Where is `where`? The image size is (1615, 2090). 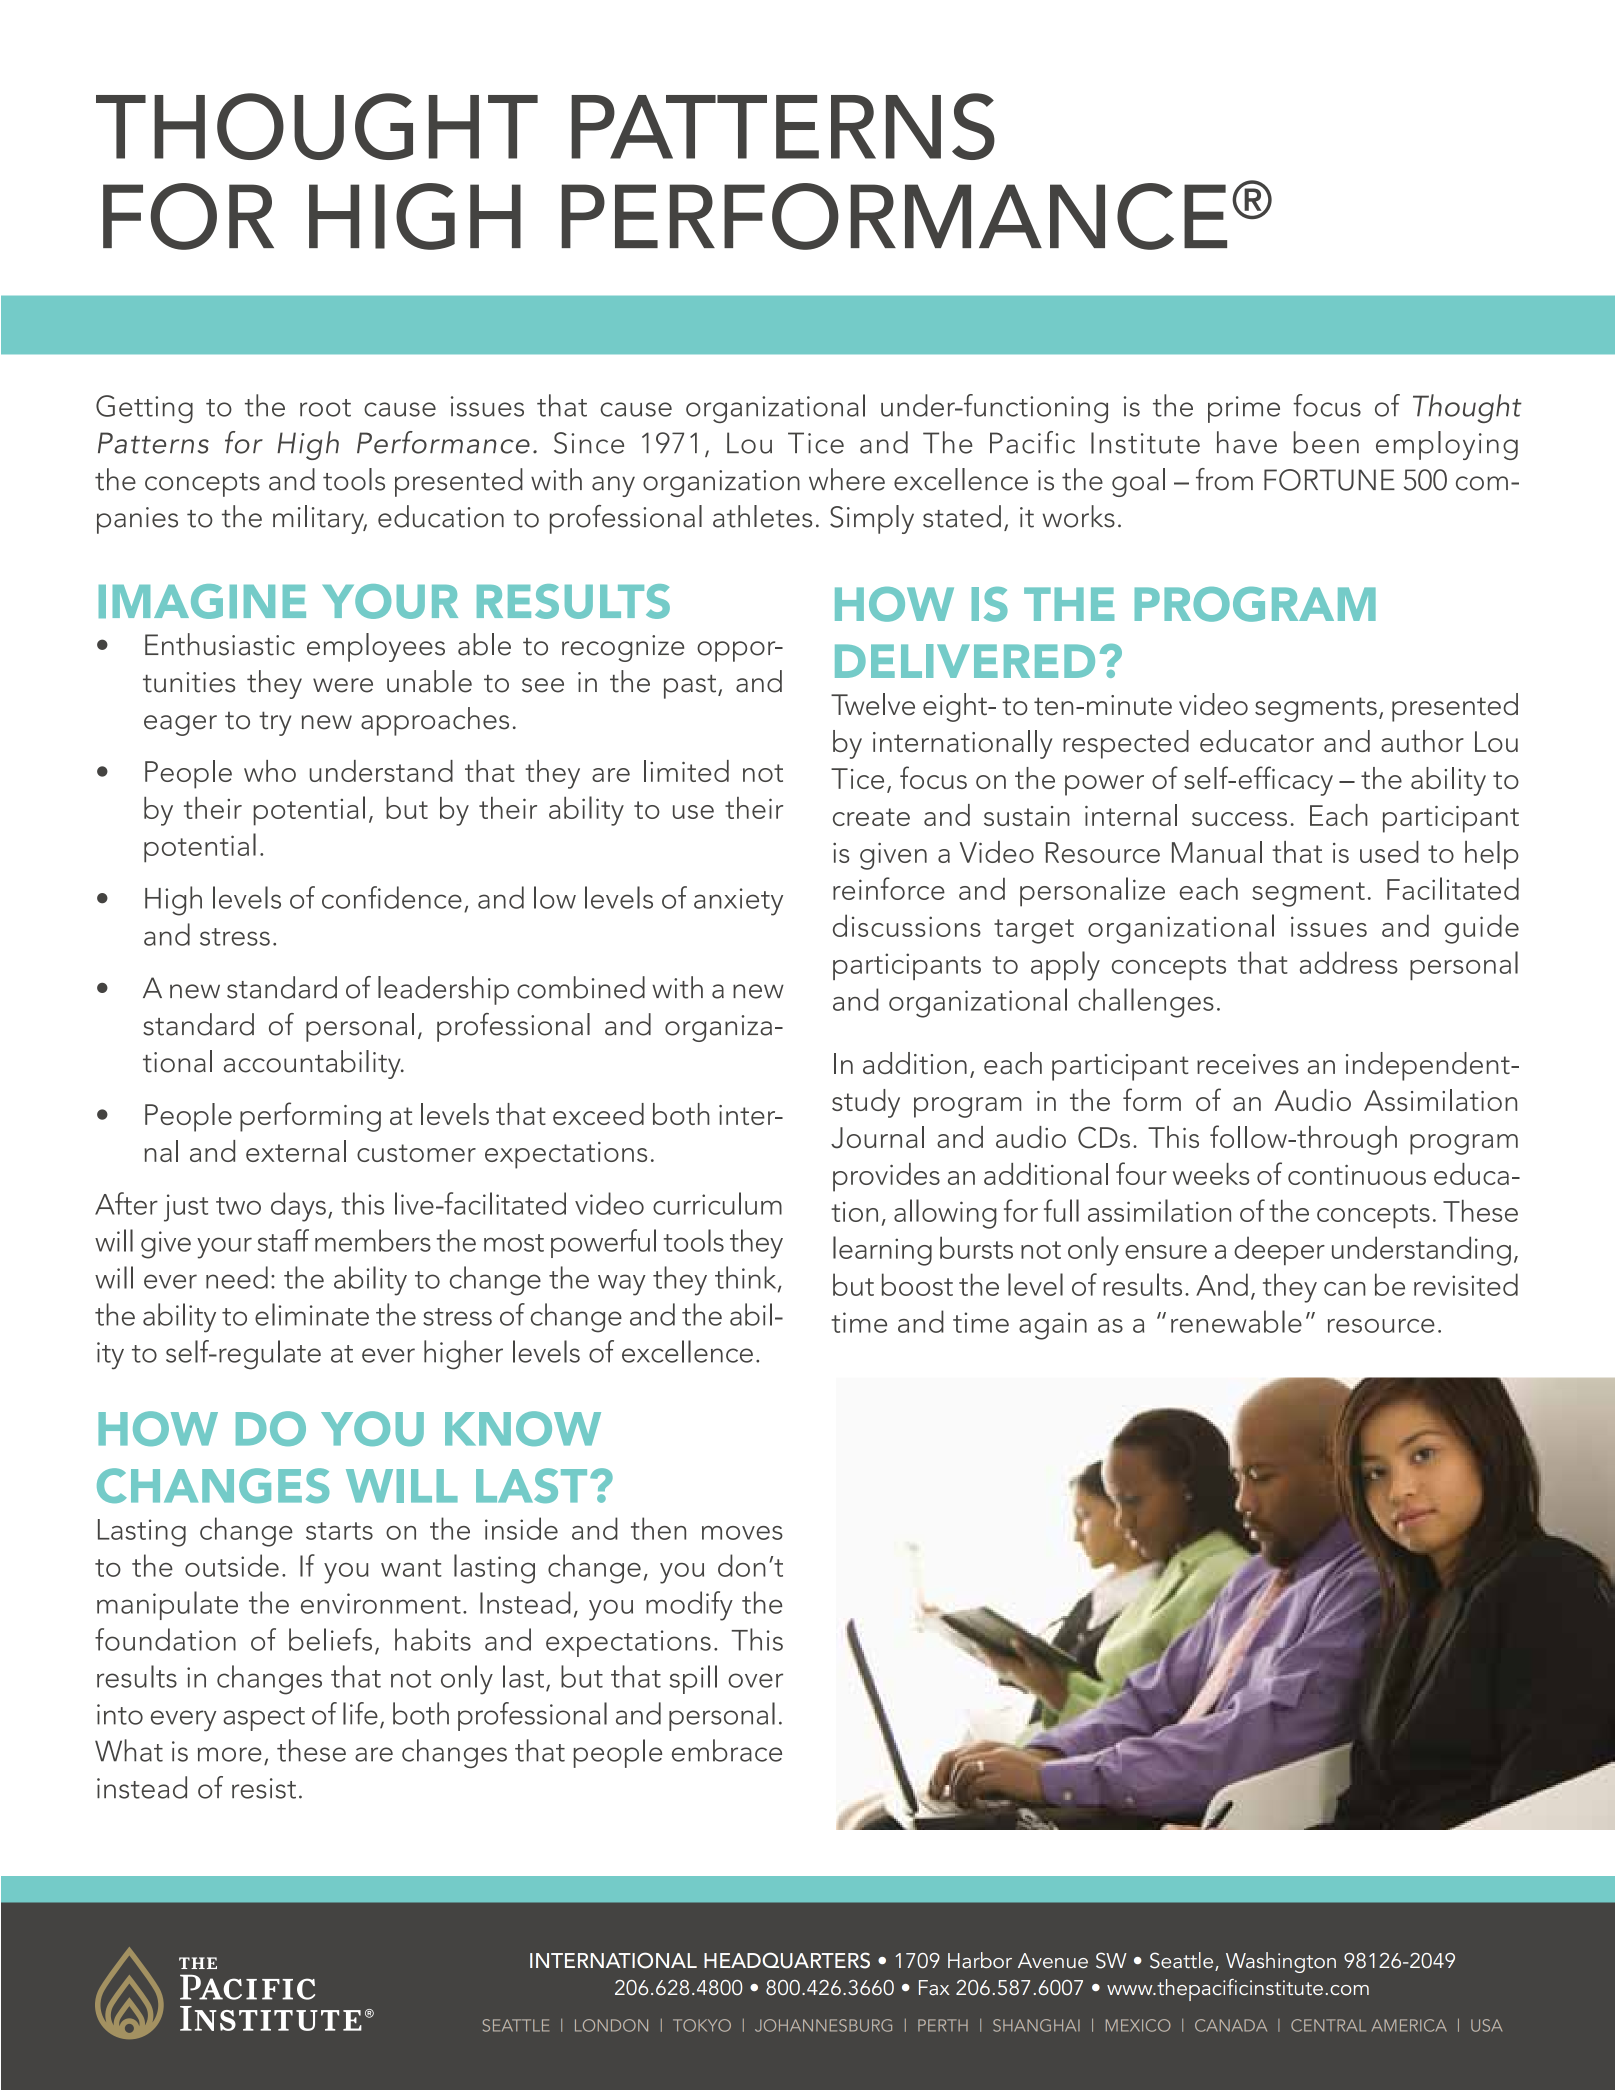
where is located at coordinates (847, 479).
